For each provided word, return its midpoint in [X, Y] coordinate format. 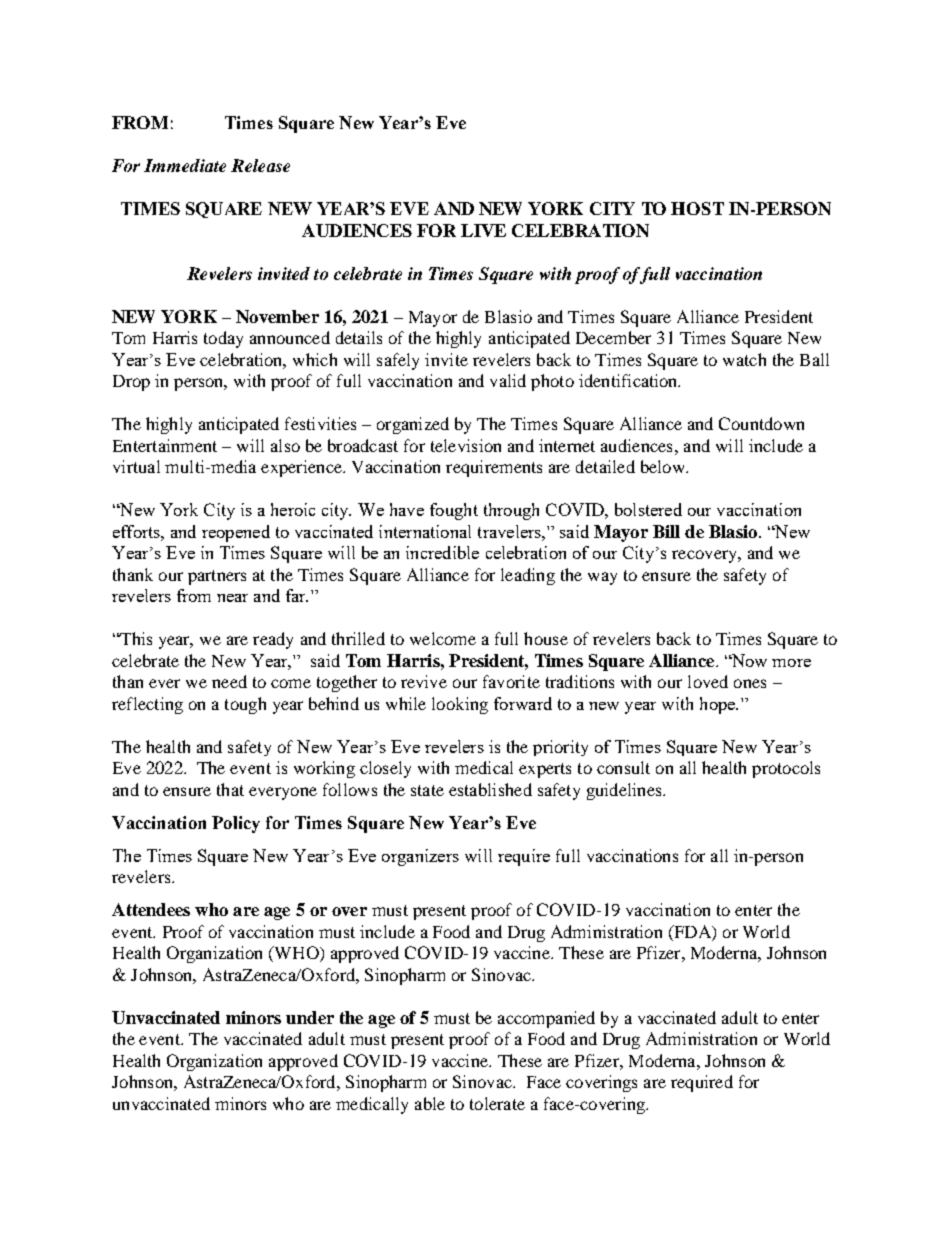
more [791, 663]
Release [260, 165]
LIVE [483, 230]
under [310, 1017]
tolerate [497, 1103]
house [546, 638]
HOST [697, 208]
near [232, 598]
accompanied [546, 1019]
